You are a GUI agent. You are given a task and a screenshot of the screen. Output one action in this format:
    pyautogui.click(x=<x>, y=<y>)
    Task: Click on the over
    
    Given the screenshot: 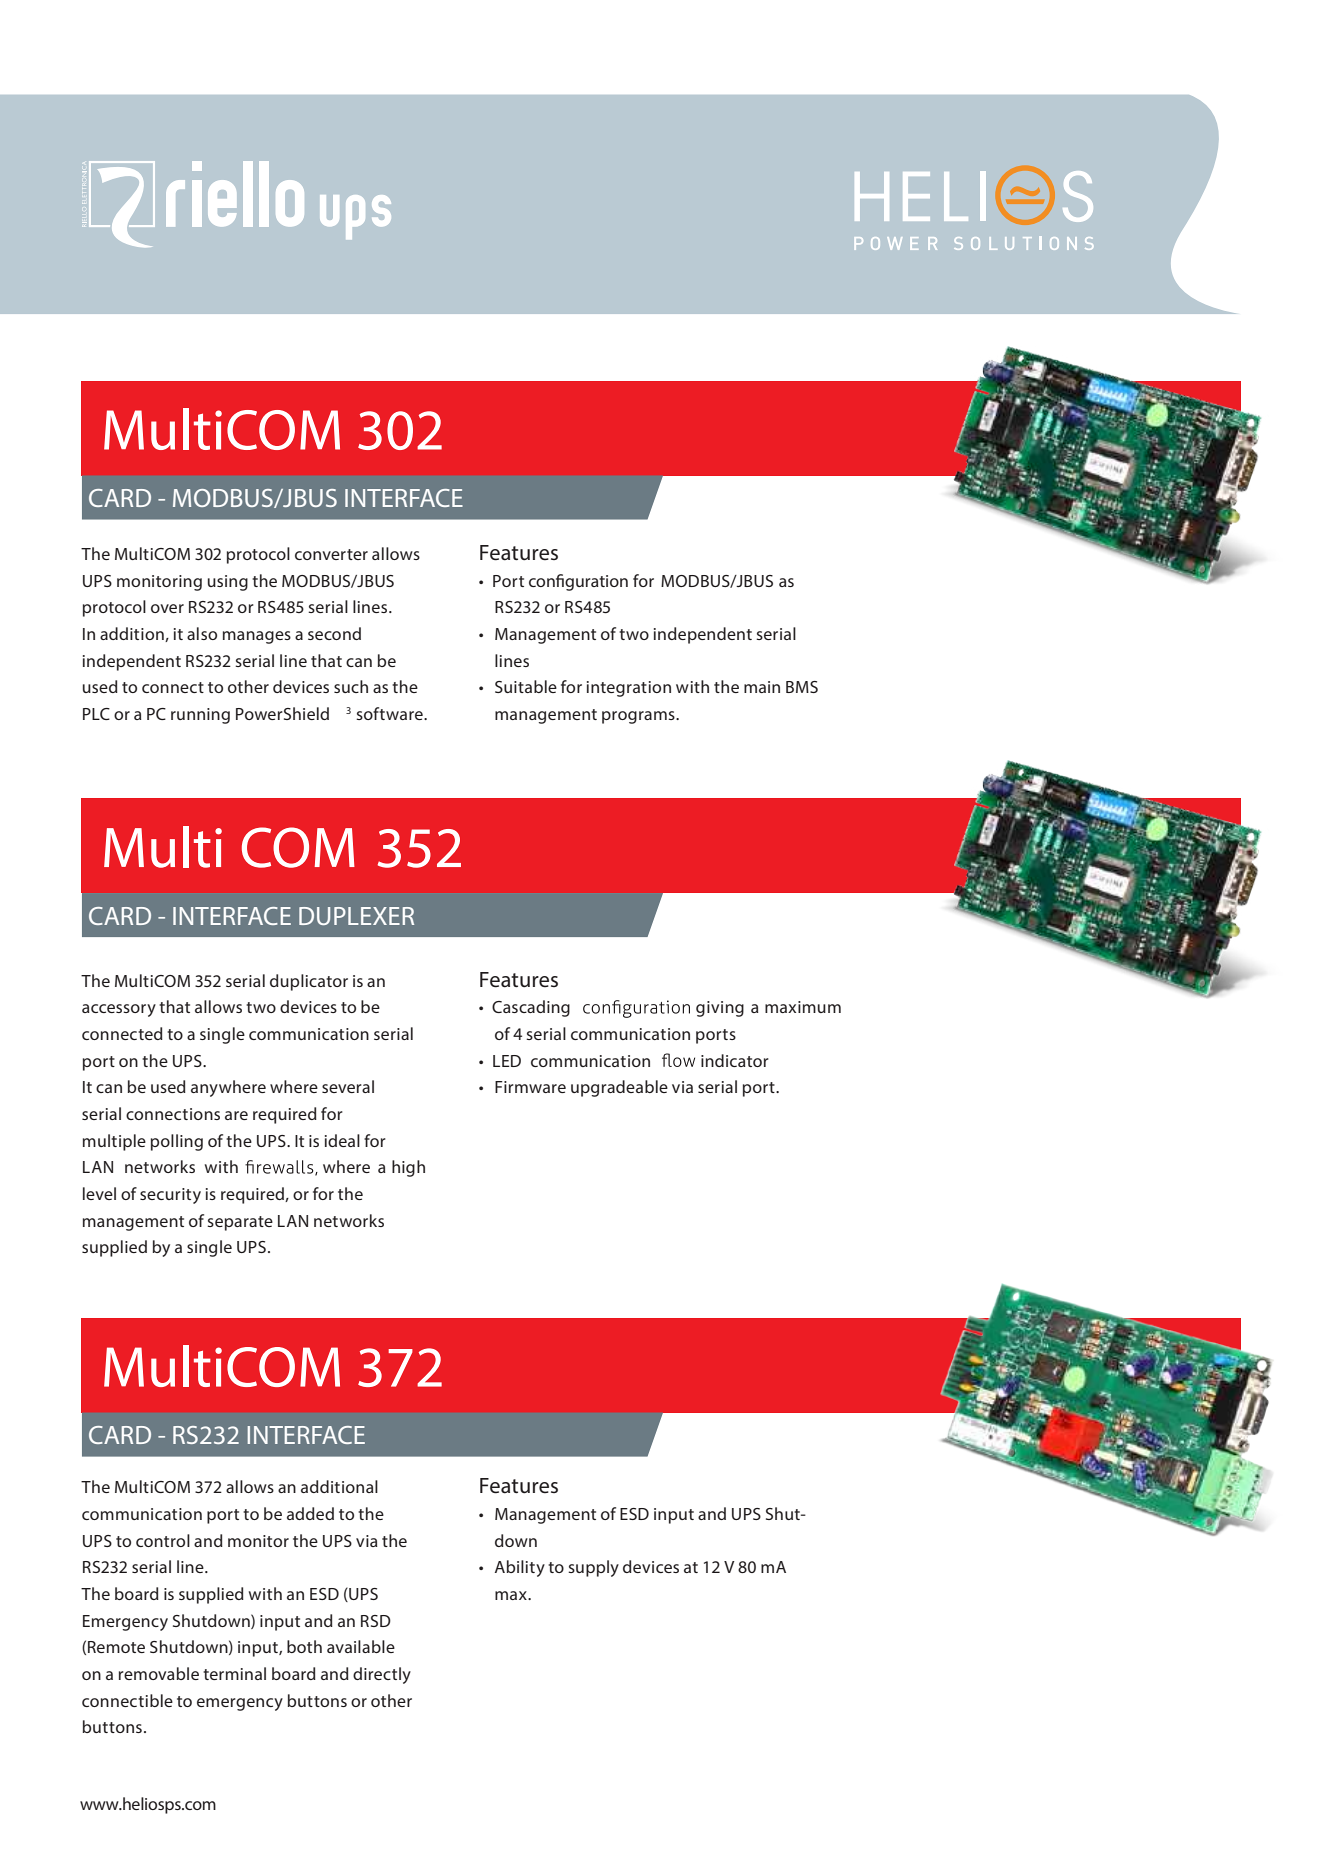 What is the action you would take?
    pyautogui.click(x=167, y=608)
